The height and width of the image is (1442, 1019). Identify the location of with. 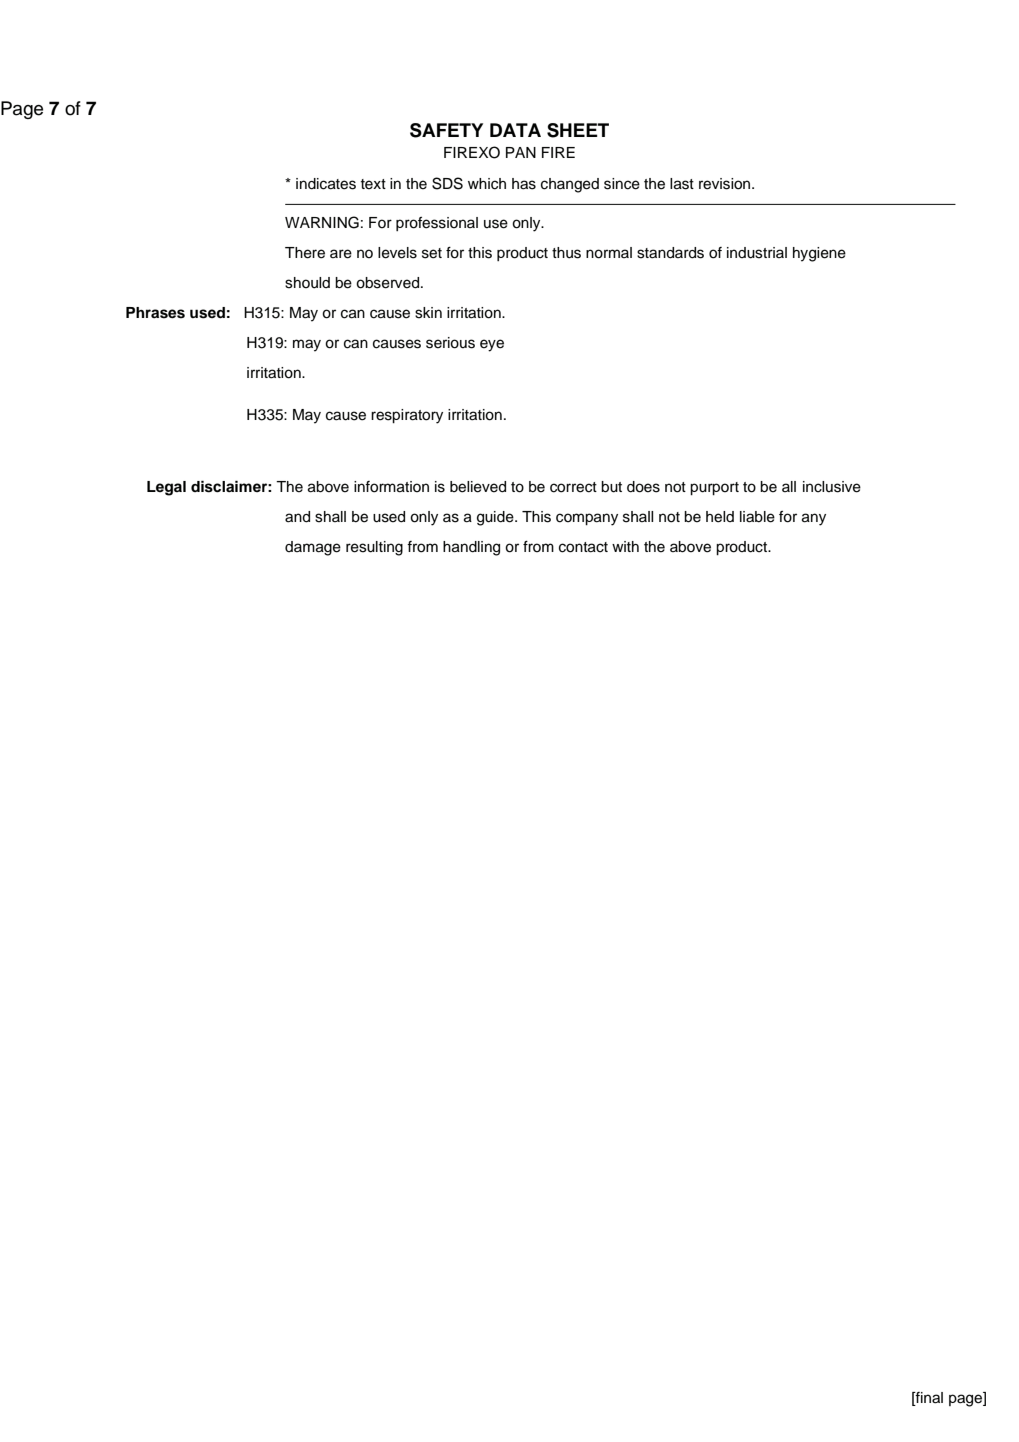
(625, 546).
